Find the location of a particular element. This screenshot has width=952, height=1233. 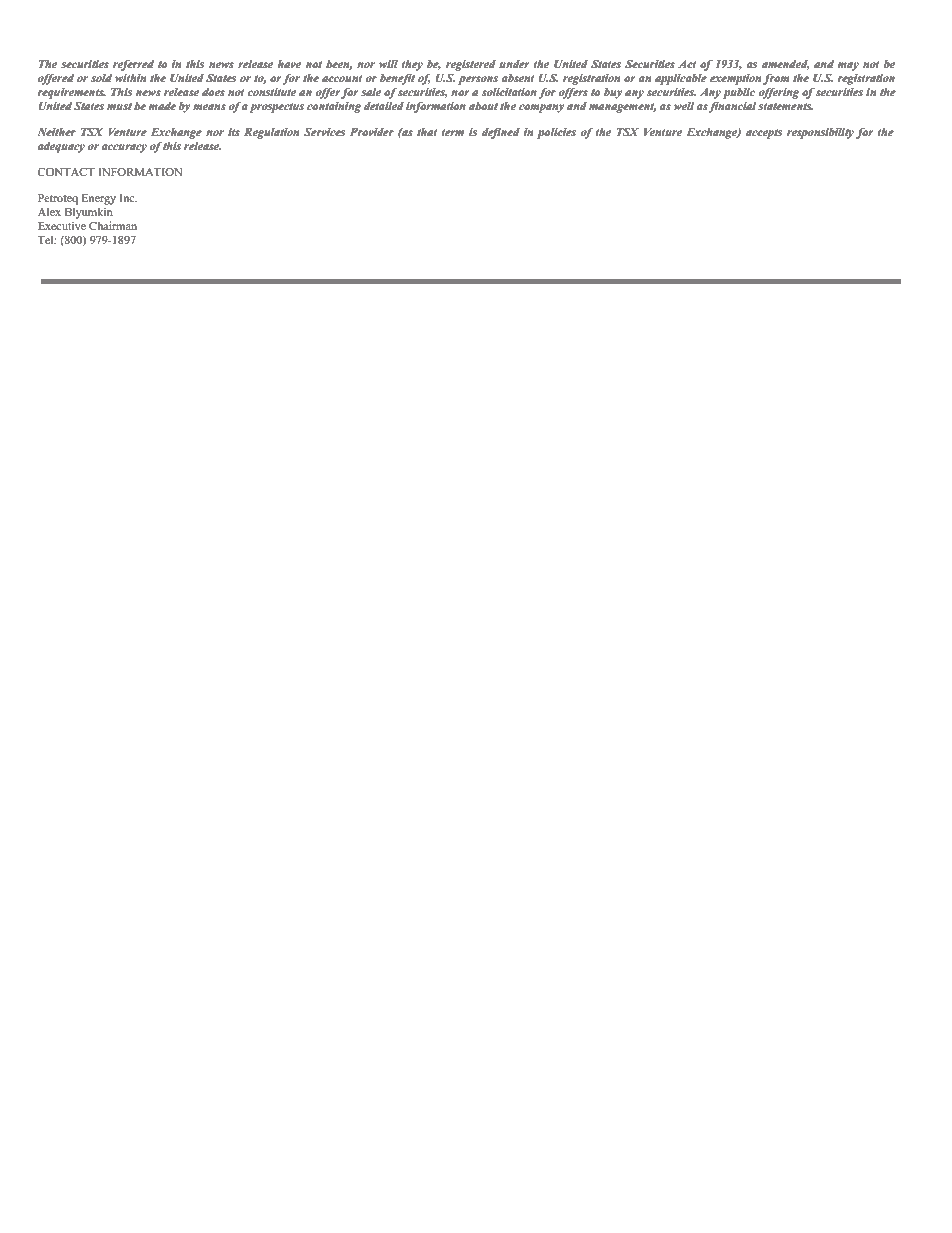

Chairman is located at coordinates (113, 225).
